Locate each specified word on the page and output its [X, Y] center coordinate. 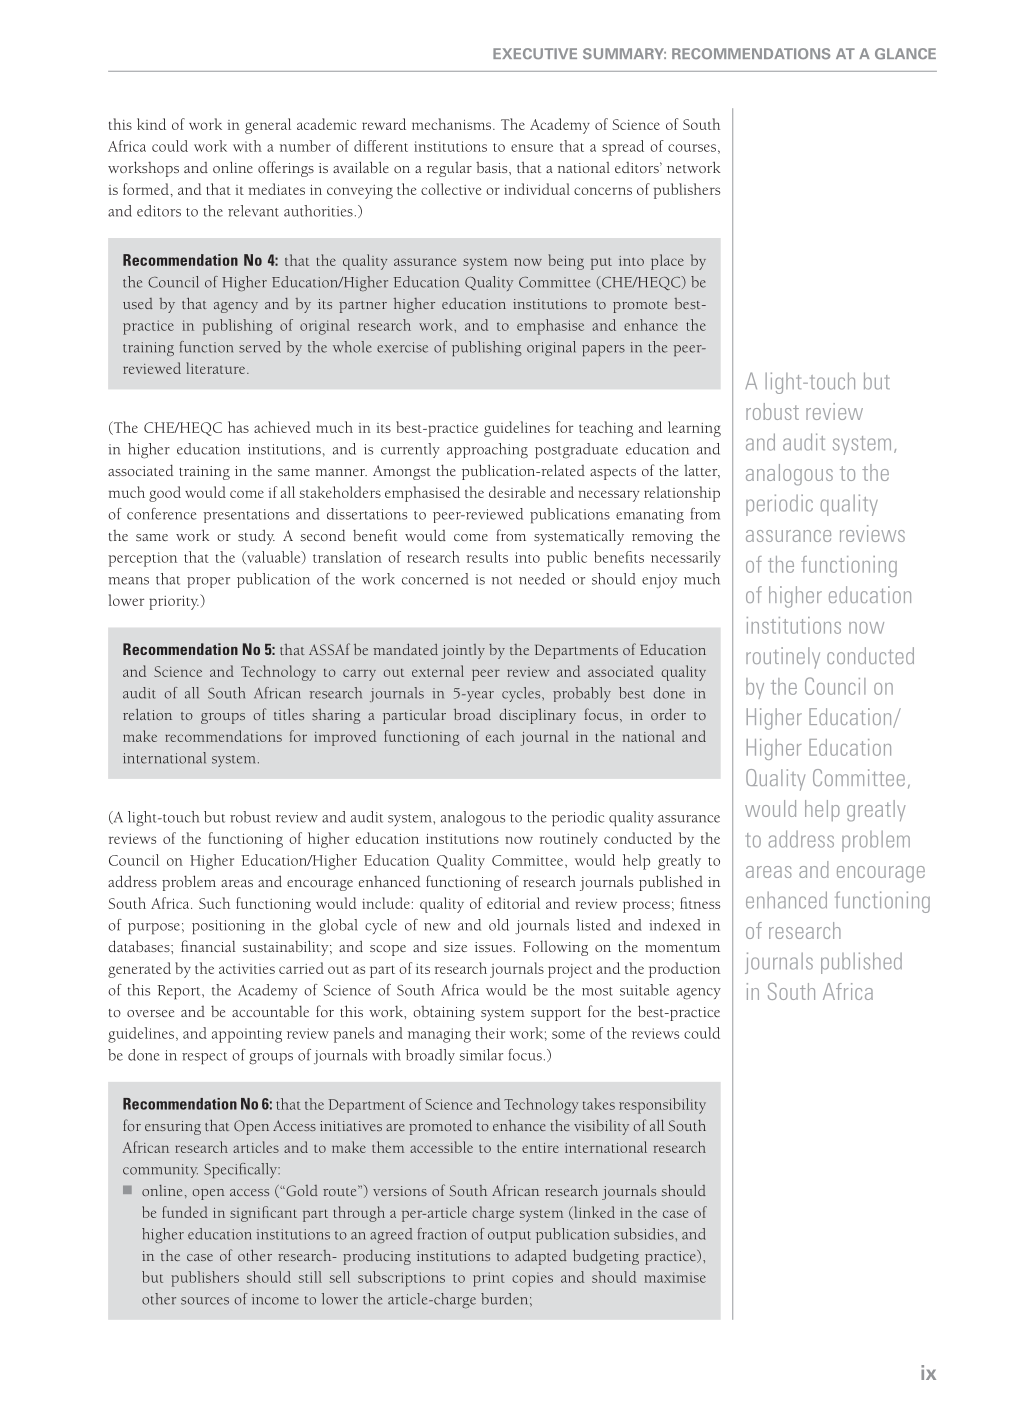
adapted [541, 1257]
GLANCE [905, 54]
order [668, 714]
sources [205, 1301]
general [268, 126]
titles [289, 714]
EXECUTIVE [535, 53]
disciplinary [537, 716]
